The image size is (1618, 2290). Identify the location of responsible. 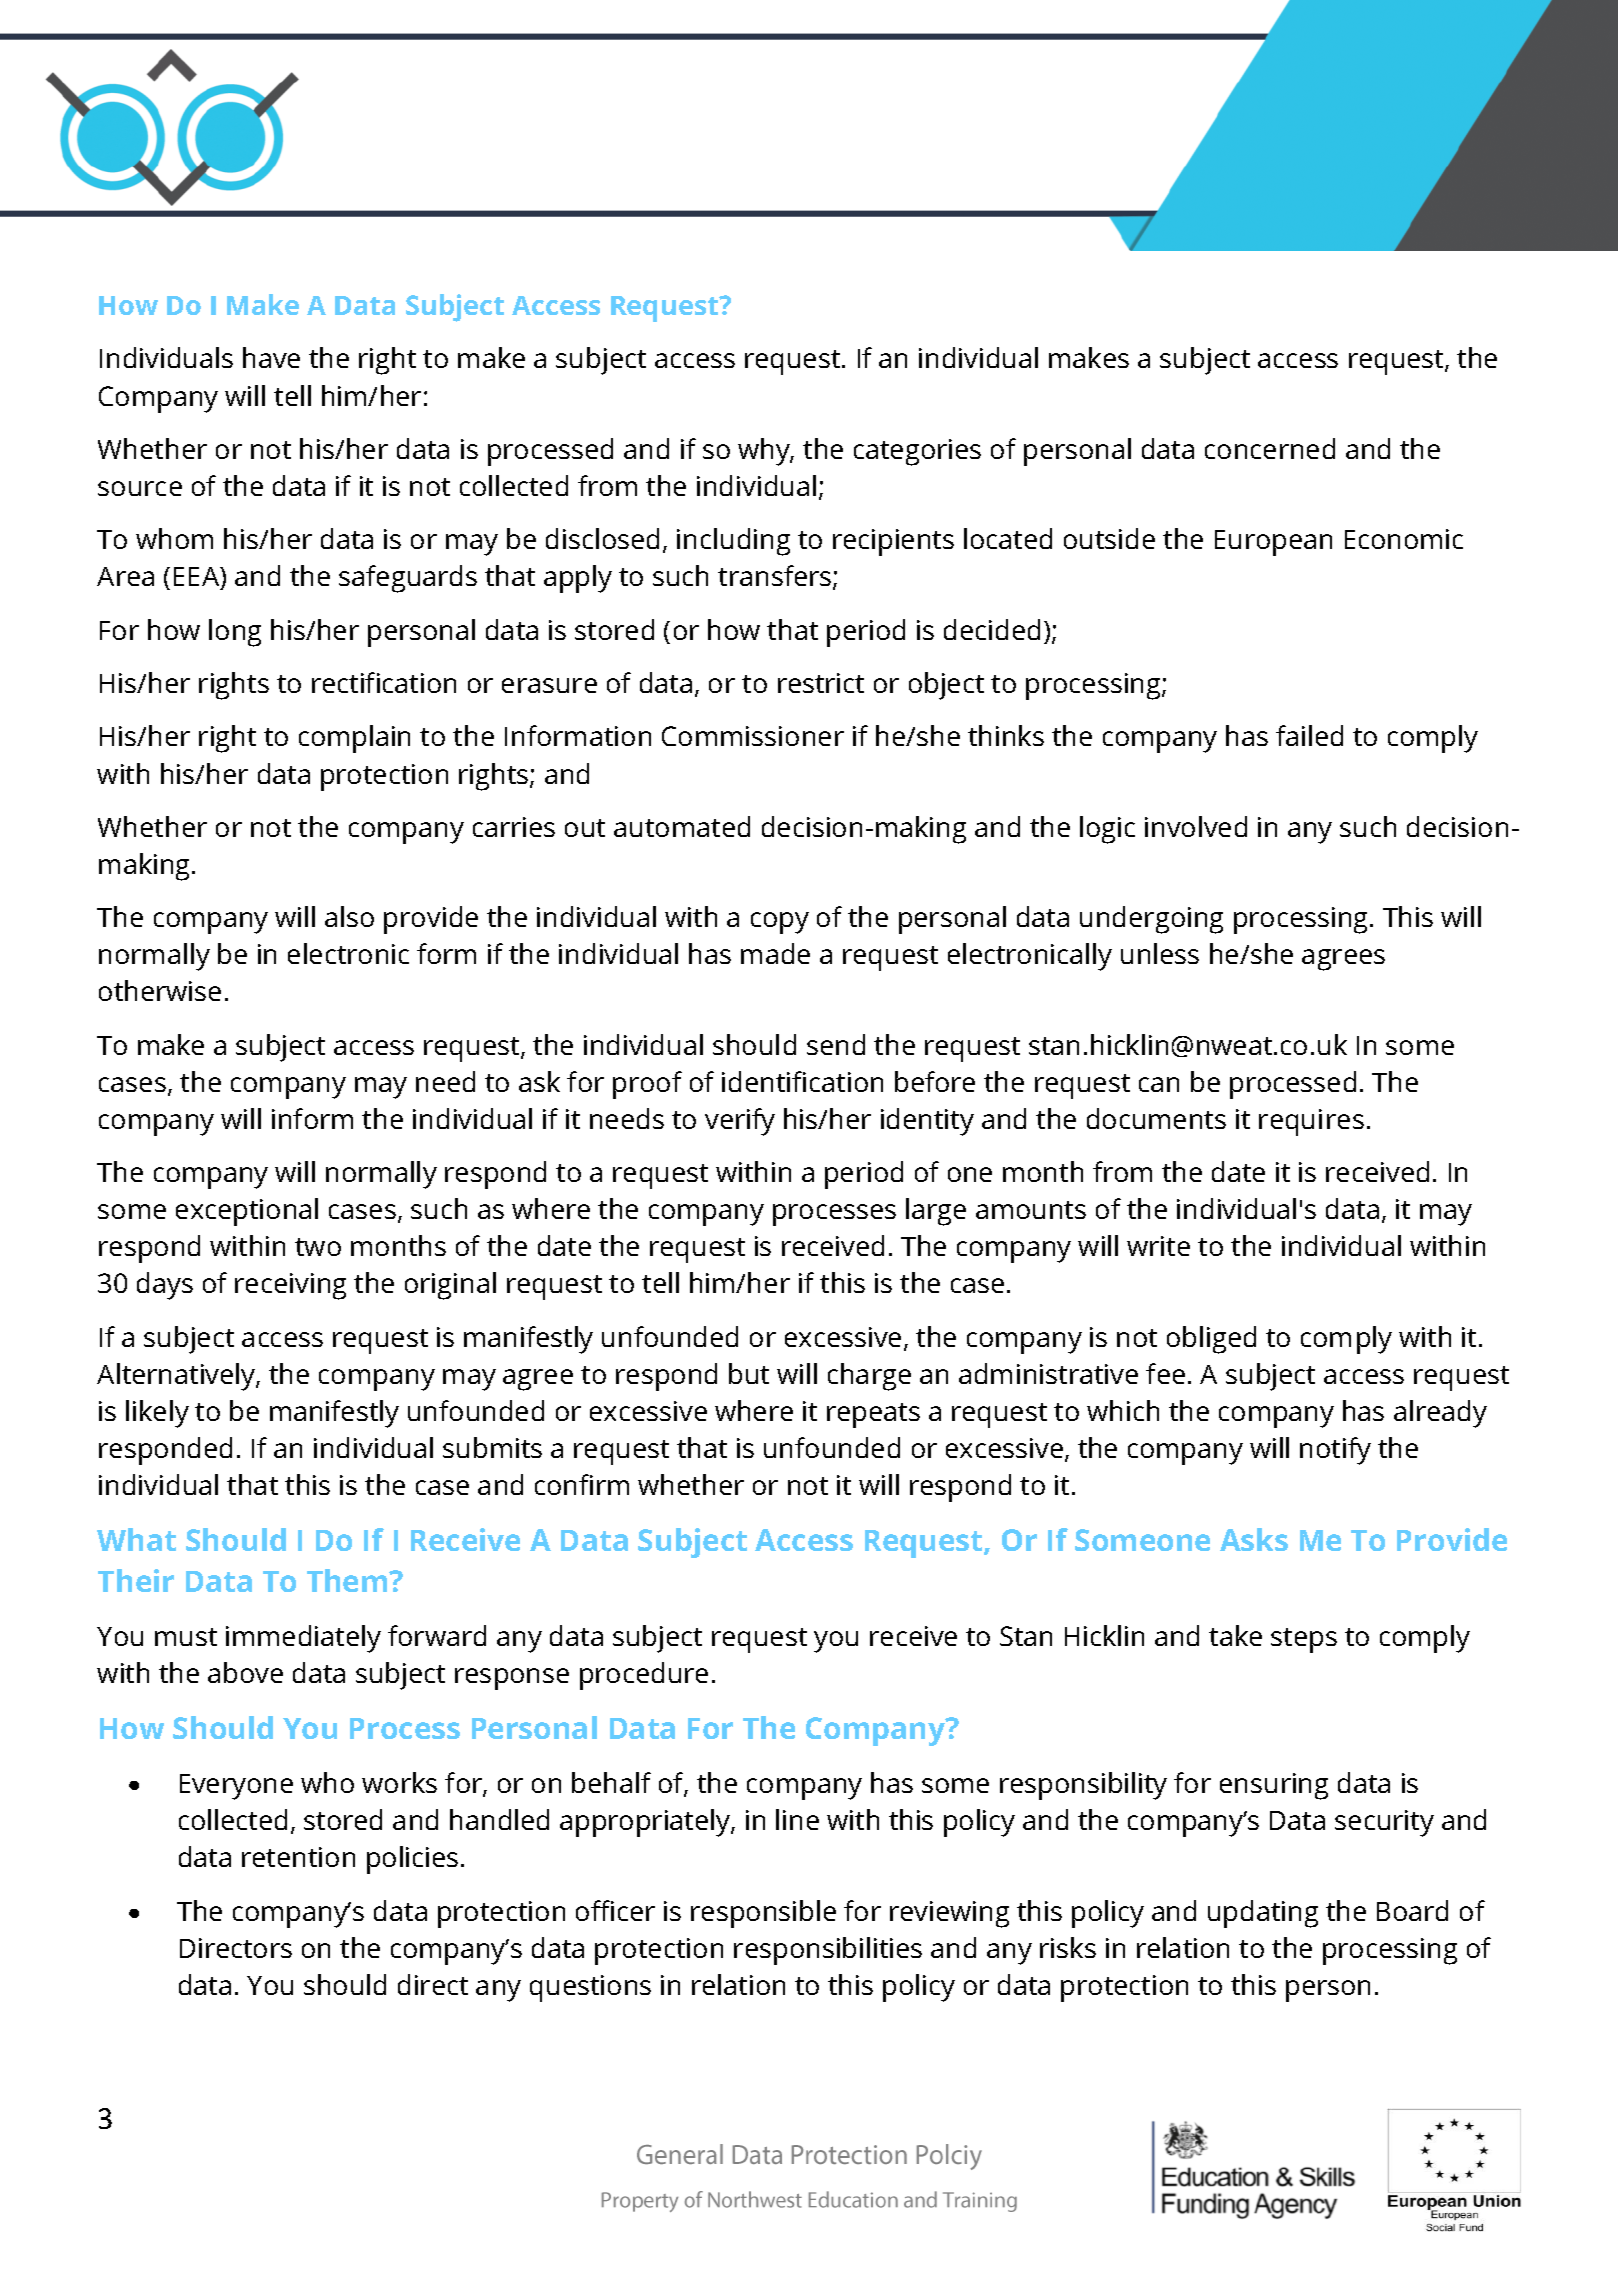
(763, 1914).
